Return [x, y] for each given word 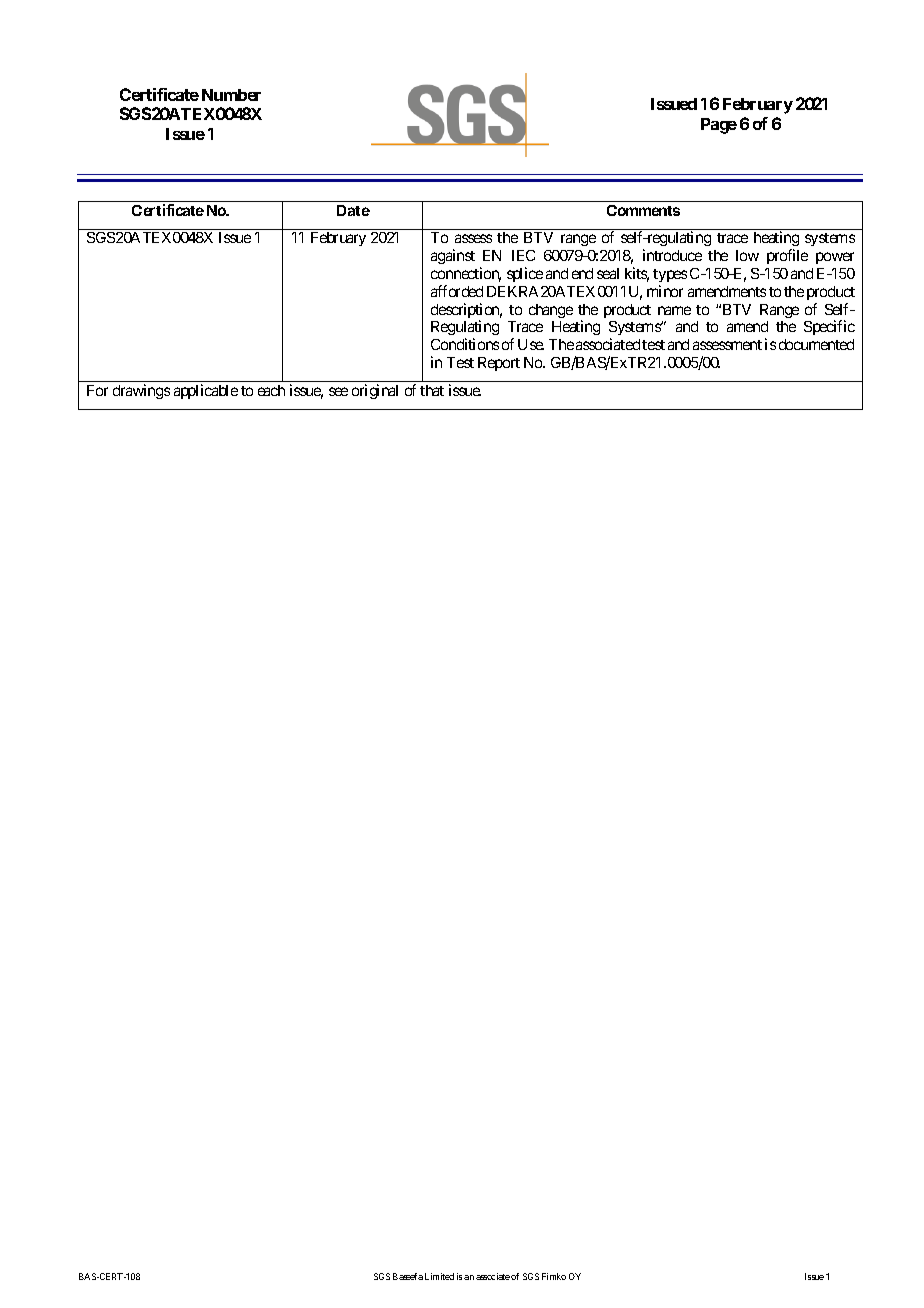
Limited [439, 1276]
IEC [523, 255]
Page [719, 126]
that [432, 390]
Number [231, 95]
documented [816, 344]
